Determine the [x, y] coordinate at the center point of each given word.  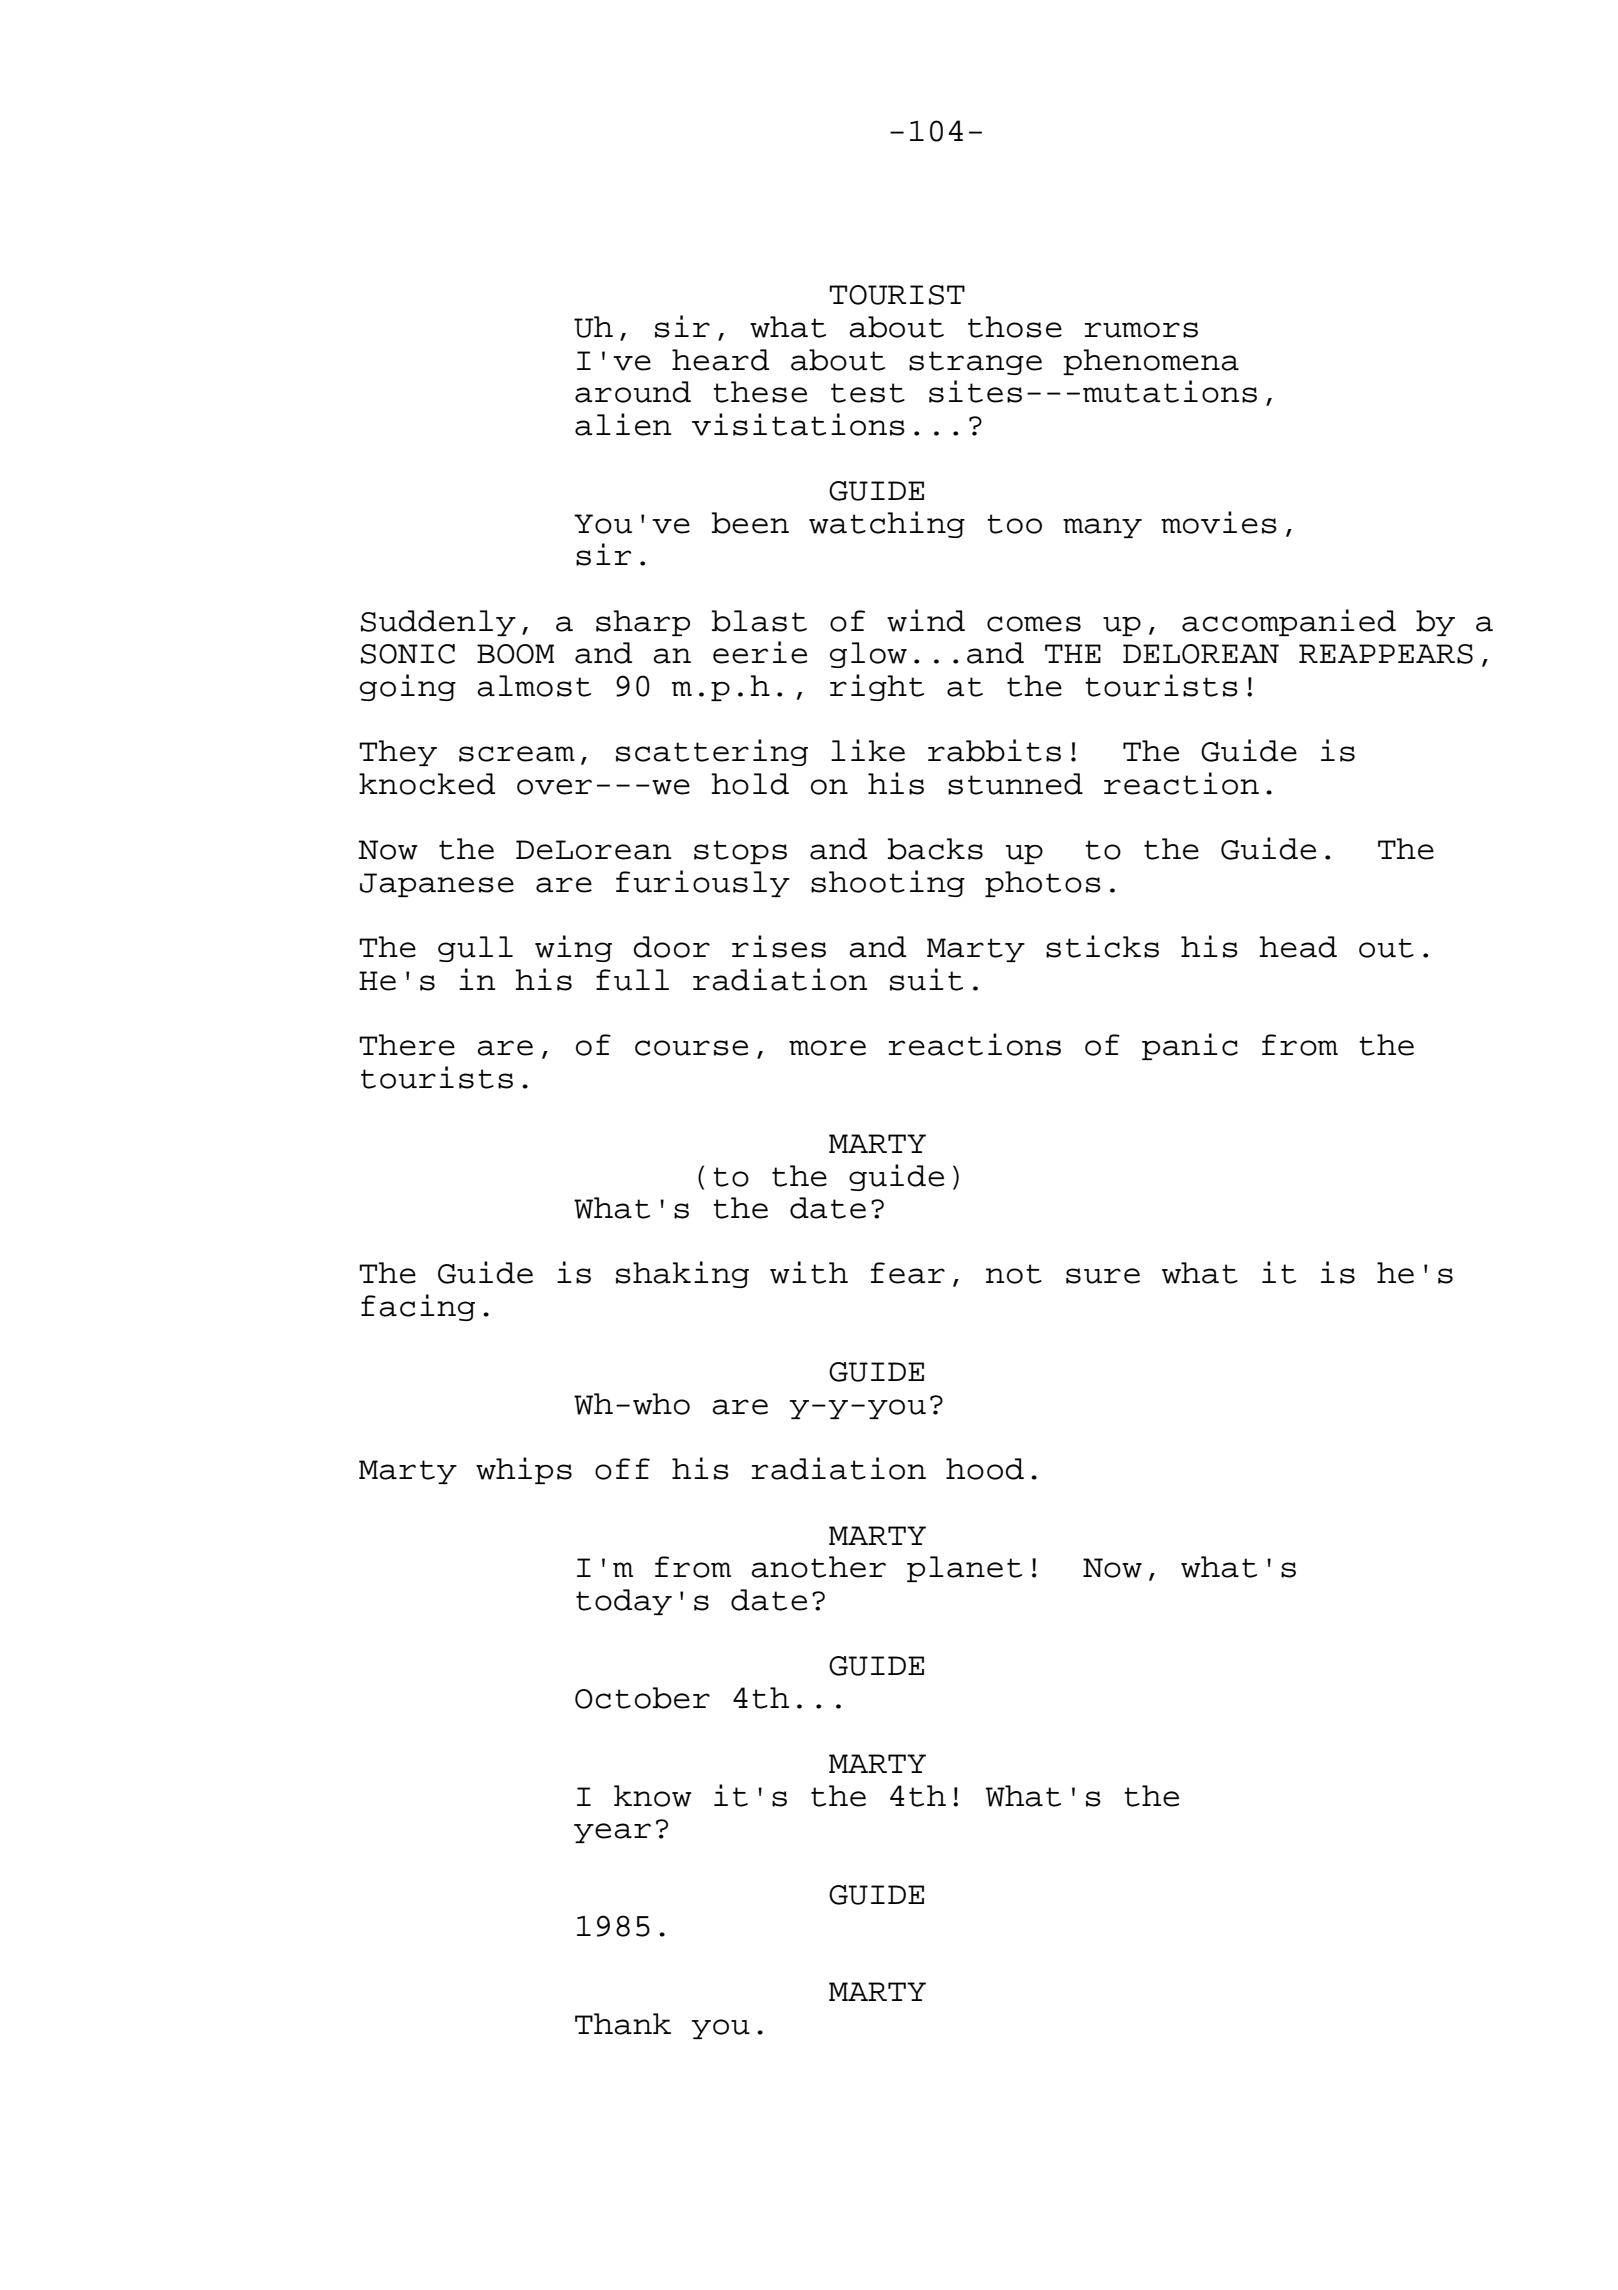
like [868, 750]
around [633, 392]
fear [908, 1273]
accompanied [1289, 622]
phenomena [1151, 362]
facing [418, 1307]
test [868, 393]
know [653, 1796]
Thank [623, 2024]
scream [517, 754]
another [818, 1567]
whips [524, 1470]
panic [1190, 1046]
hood [985, 1469]
